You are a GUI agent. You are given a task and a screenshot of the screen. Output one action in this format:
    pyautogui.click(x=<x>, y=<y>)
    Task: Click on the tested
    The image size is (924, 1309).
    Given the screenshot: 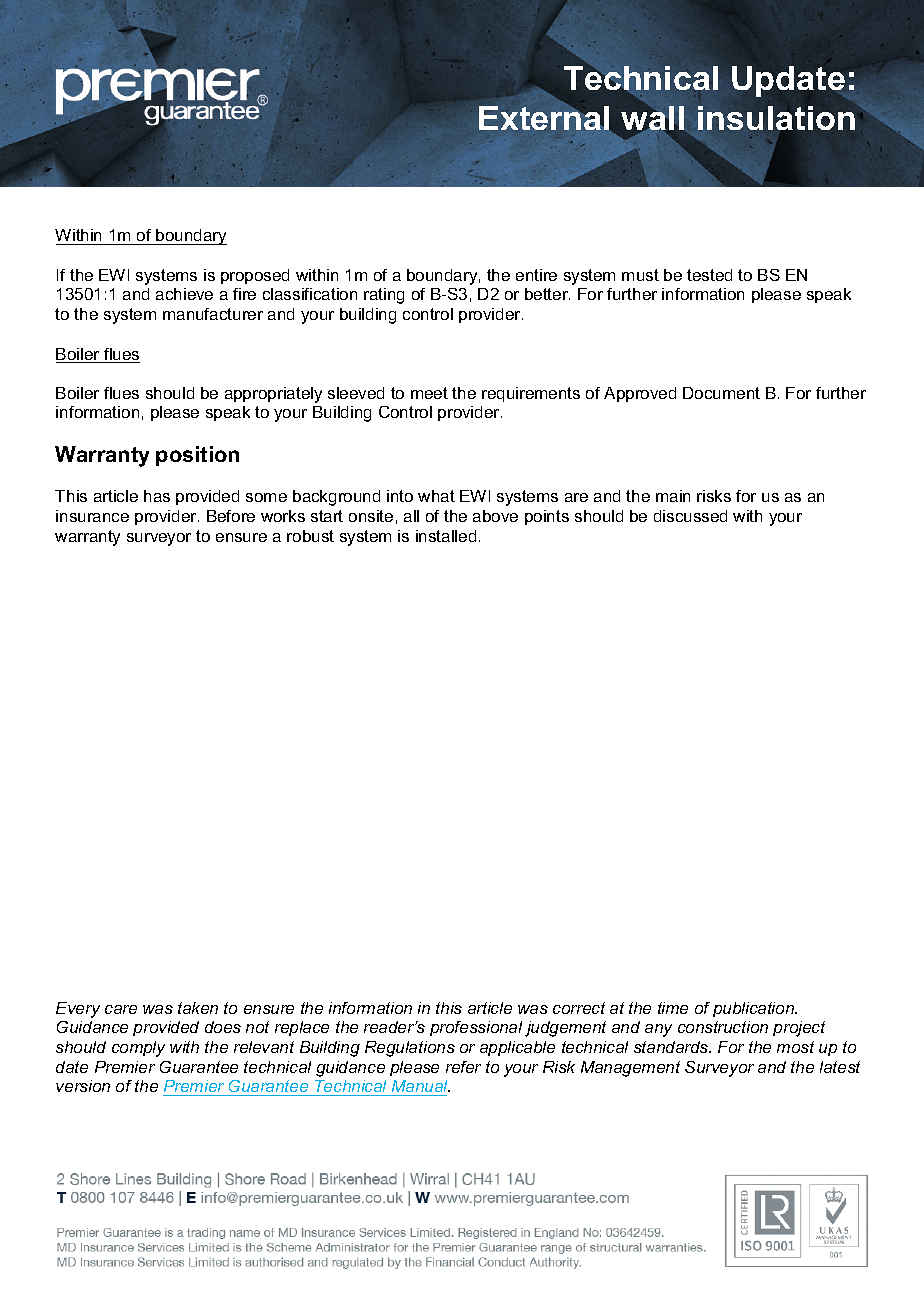 What is the action you would take?
    pyautogui.click(x=709, y=275)
